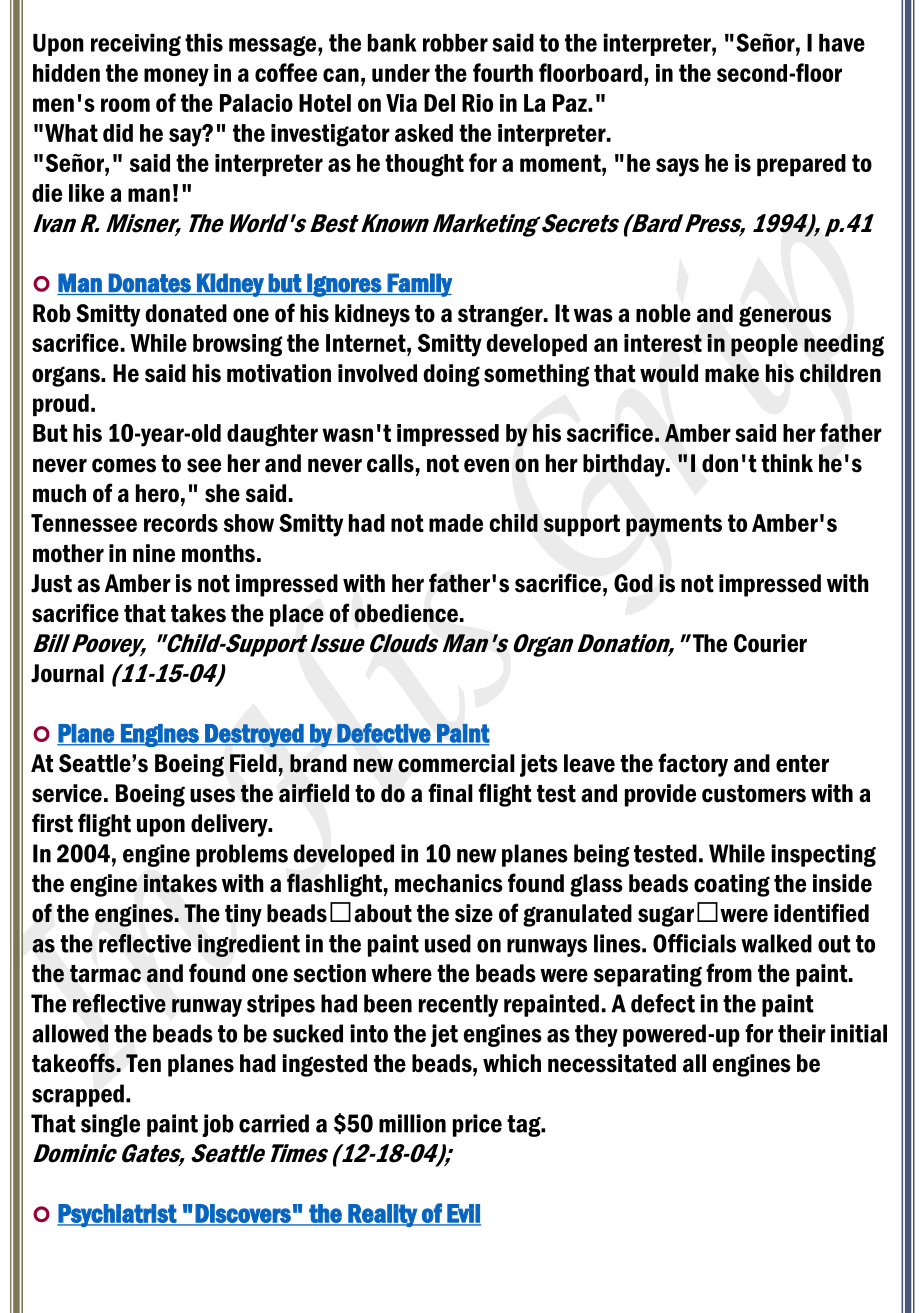 This image has width=924, height=1313. Describe the element at coordinates (176, 77) in the image. I see `money` at that location.
